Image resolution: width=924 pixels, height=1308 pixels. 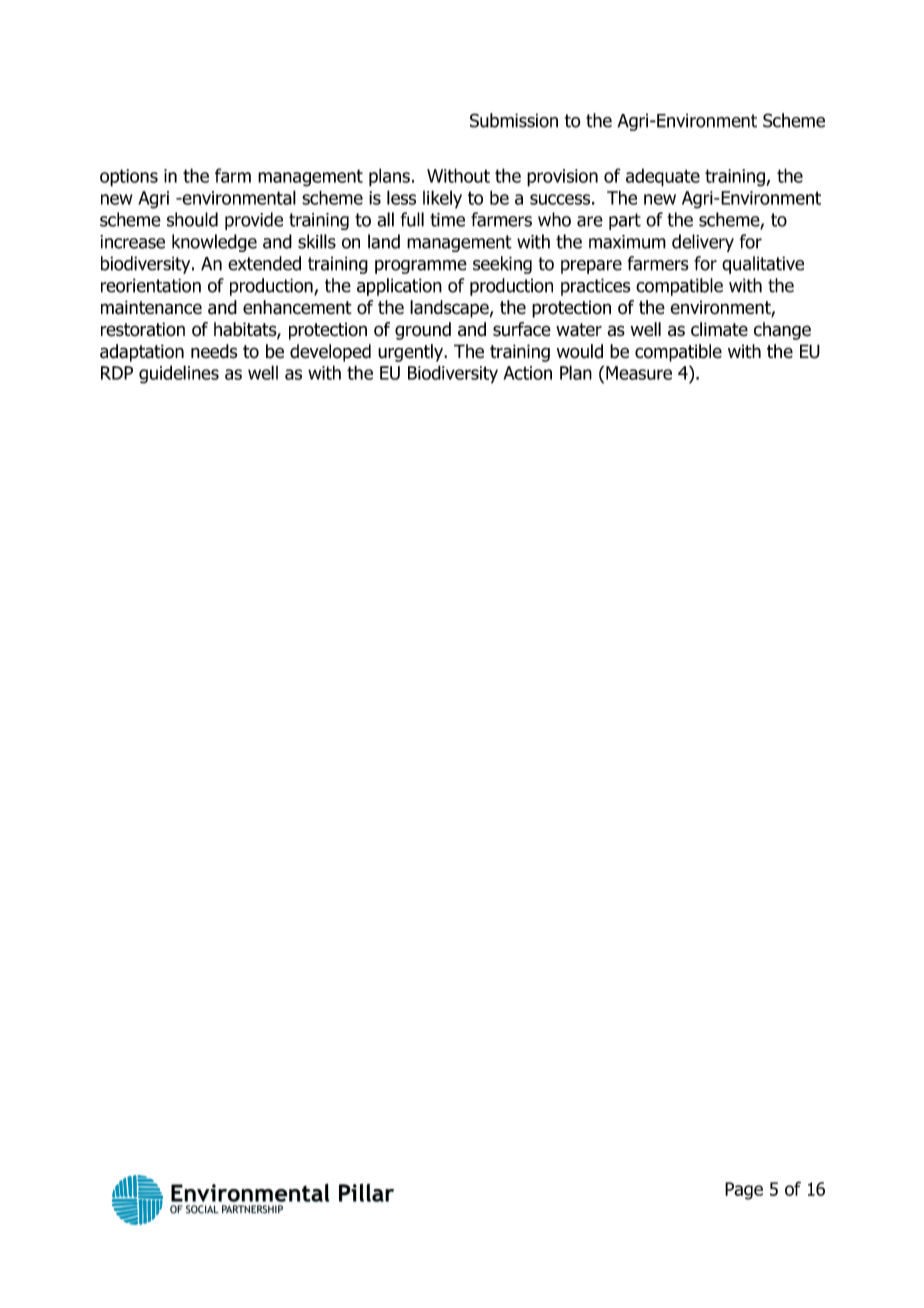 I want to click on urgently, so click(x=412, y=353).
